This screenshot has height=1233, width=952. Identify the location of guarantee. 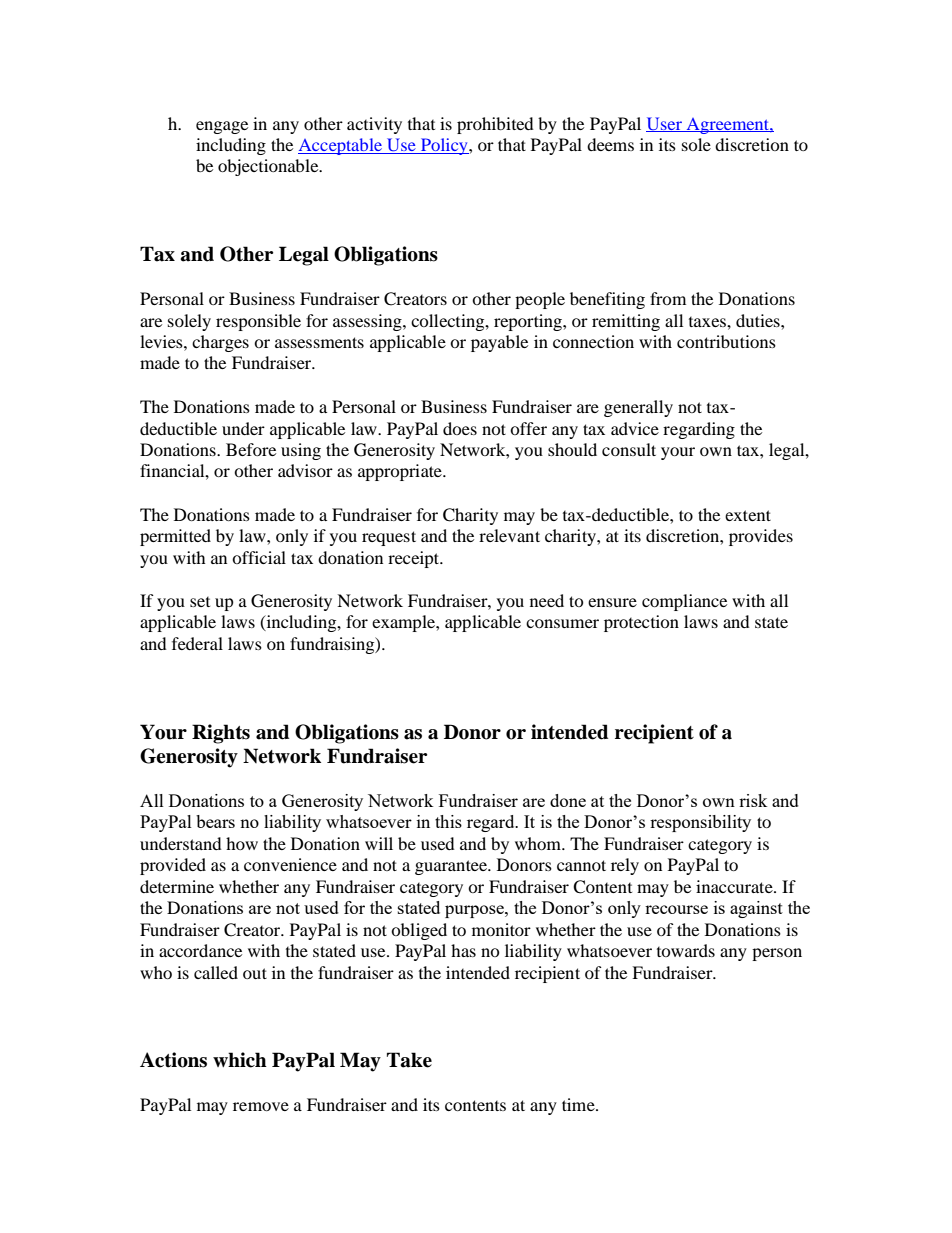
(452, 867).
